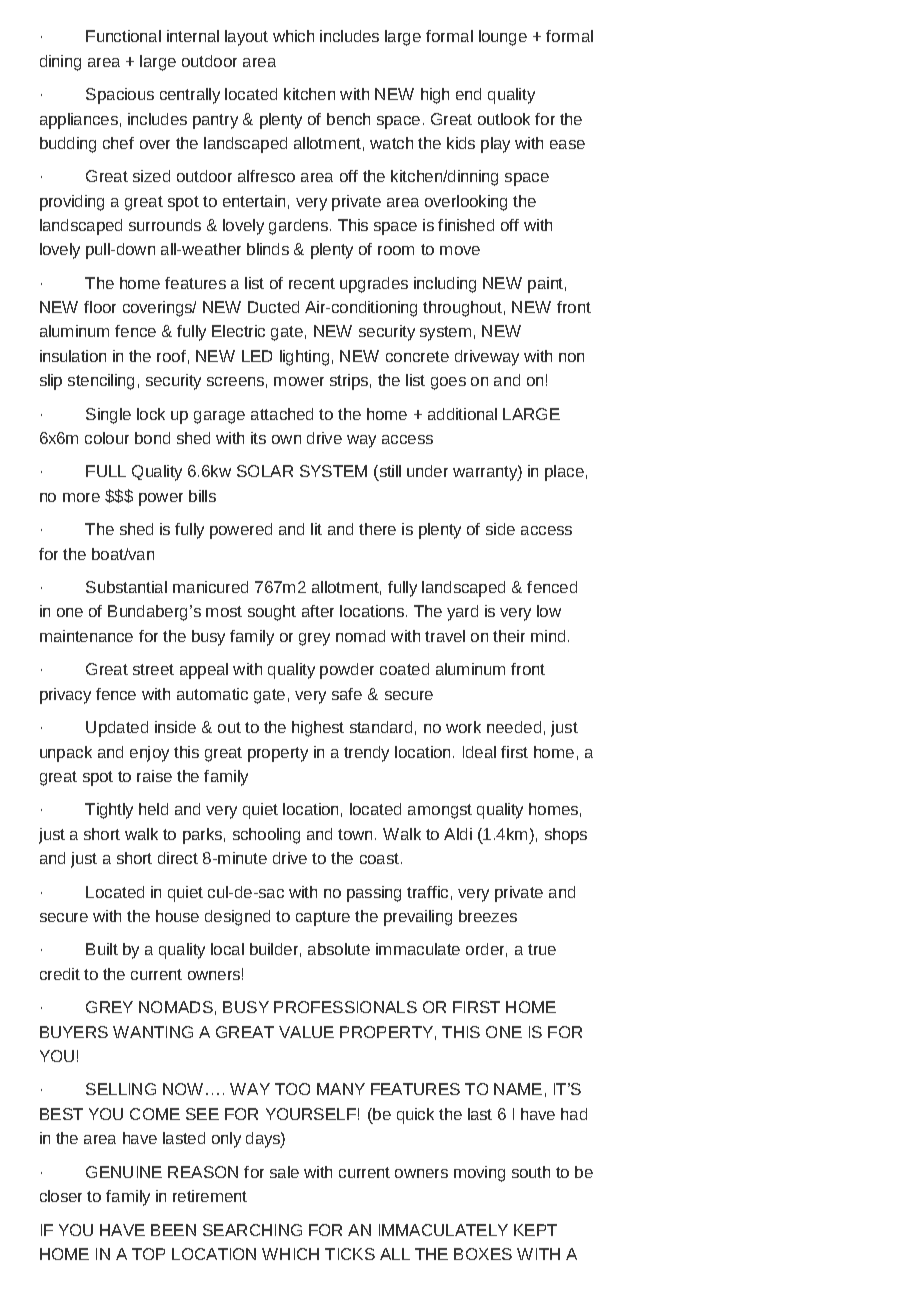 The height and width of the screenshot is (1303, 924). What do you see at coordinates (120, 96) in the screenshot?
I see `Spacious` at bounding box center [120, 96].
